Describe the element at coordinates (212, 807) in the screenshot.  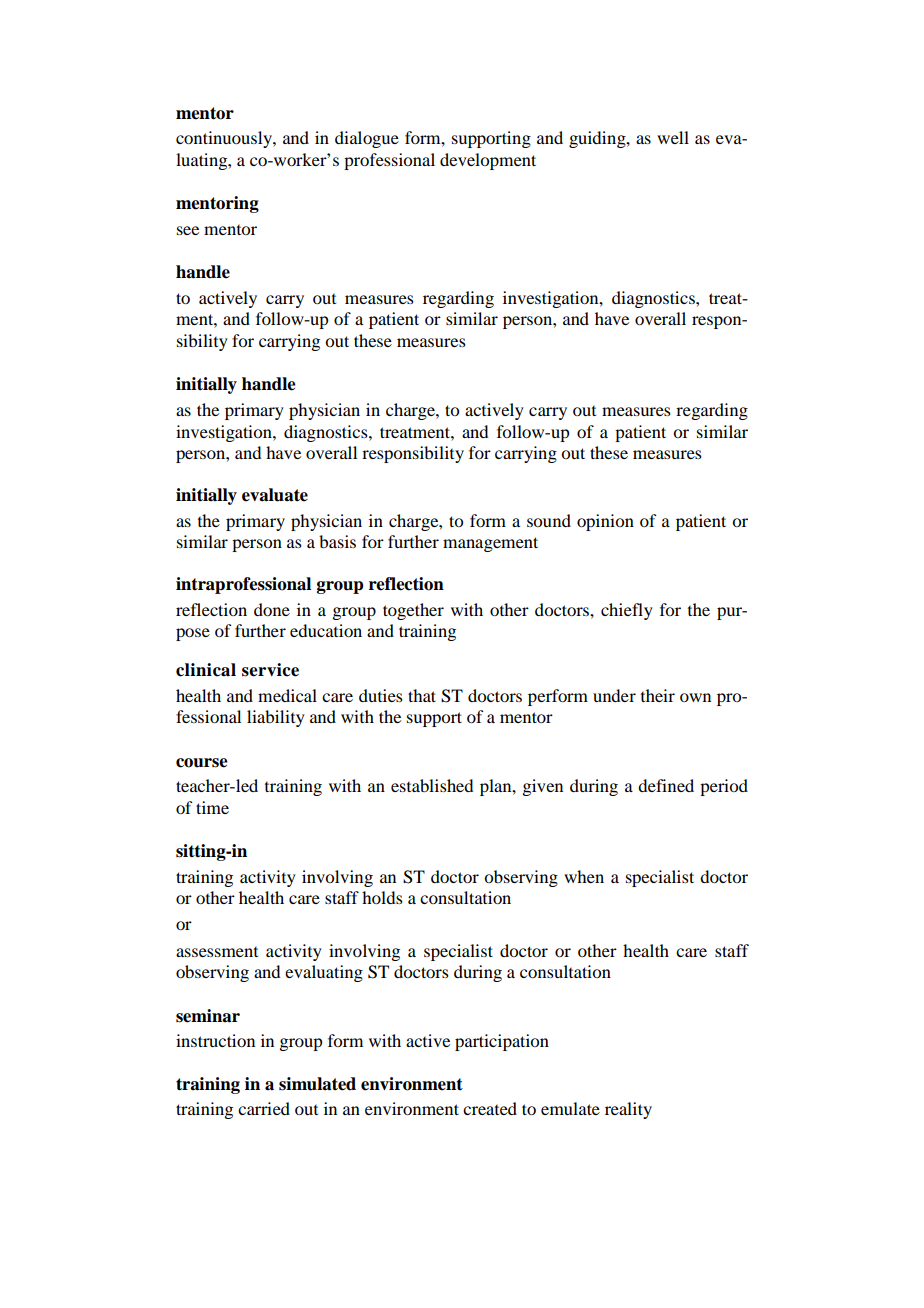
I see `time` at that location.
